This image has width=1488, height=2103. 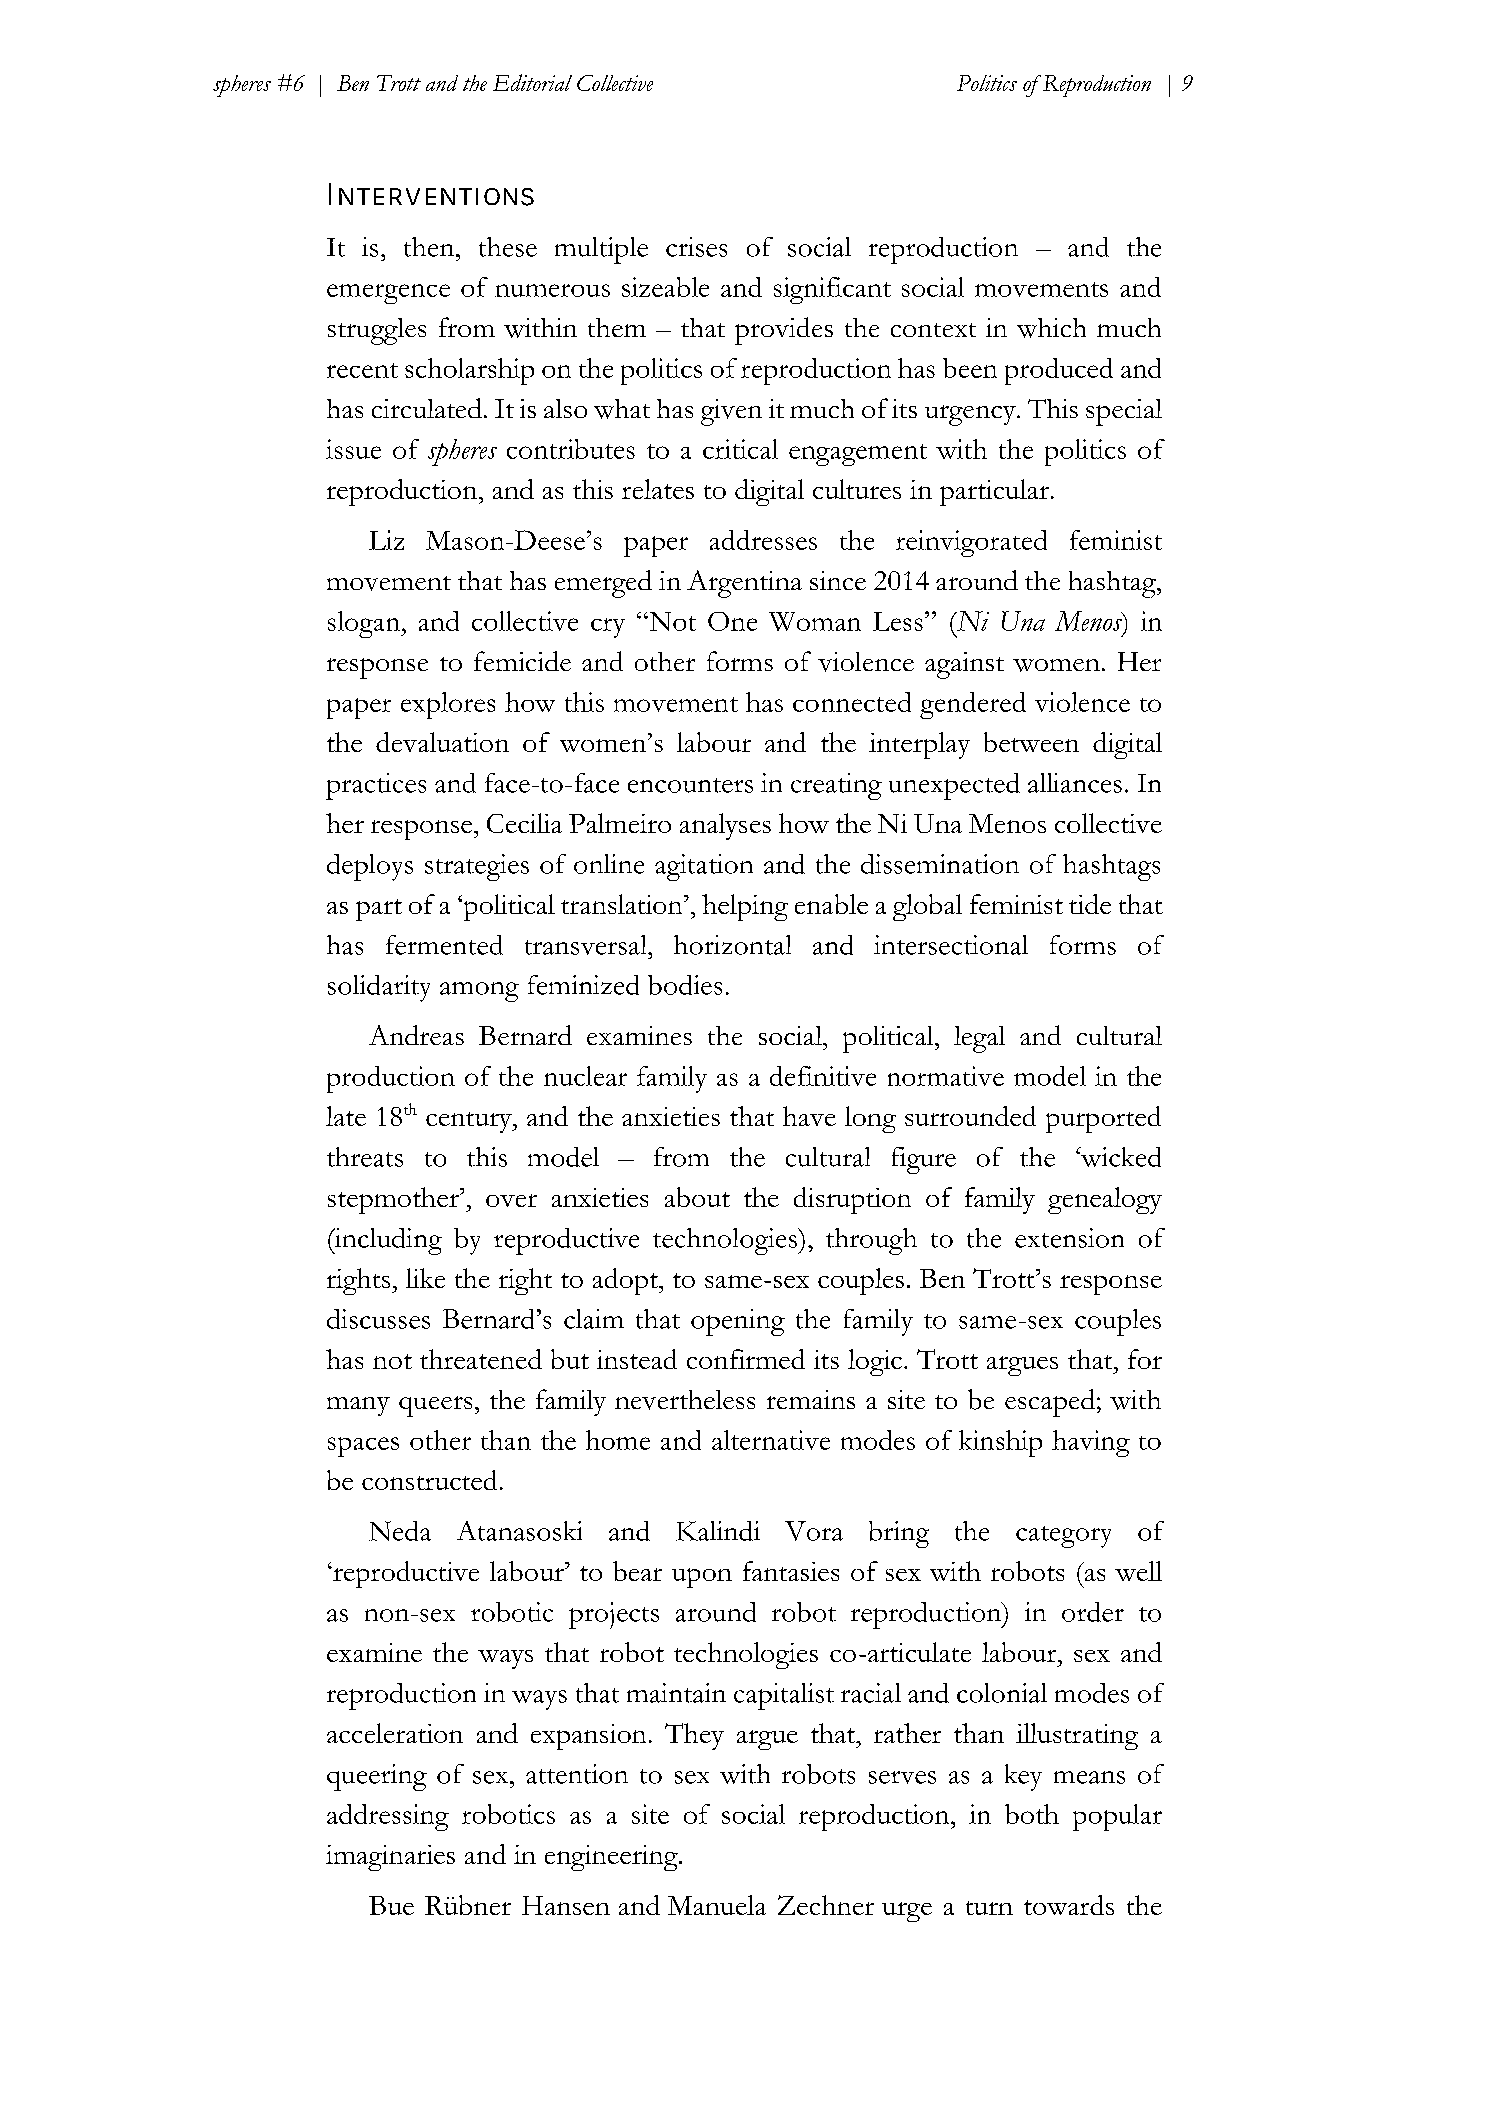 I want to click on imaginaries, so click(x=390, y=1858).
